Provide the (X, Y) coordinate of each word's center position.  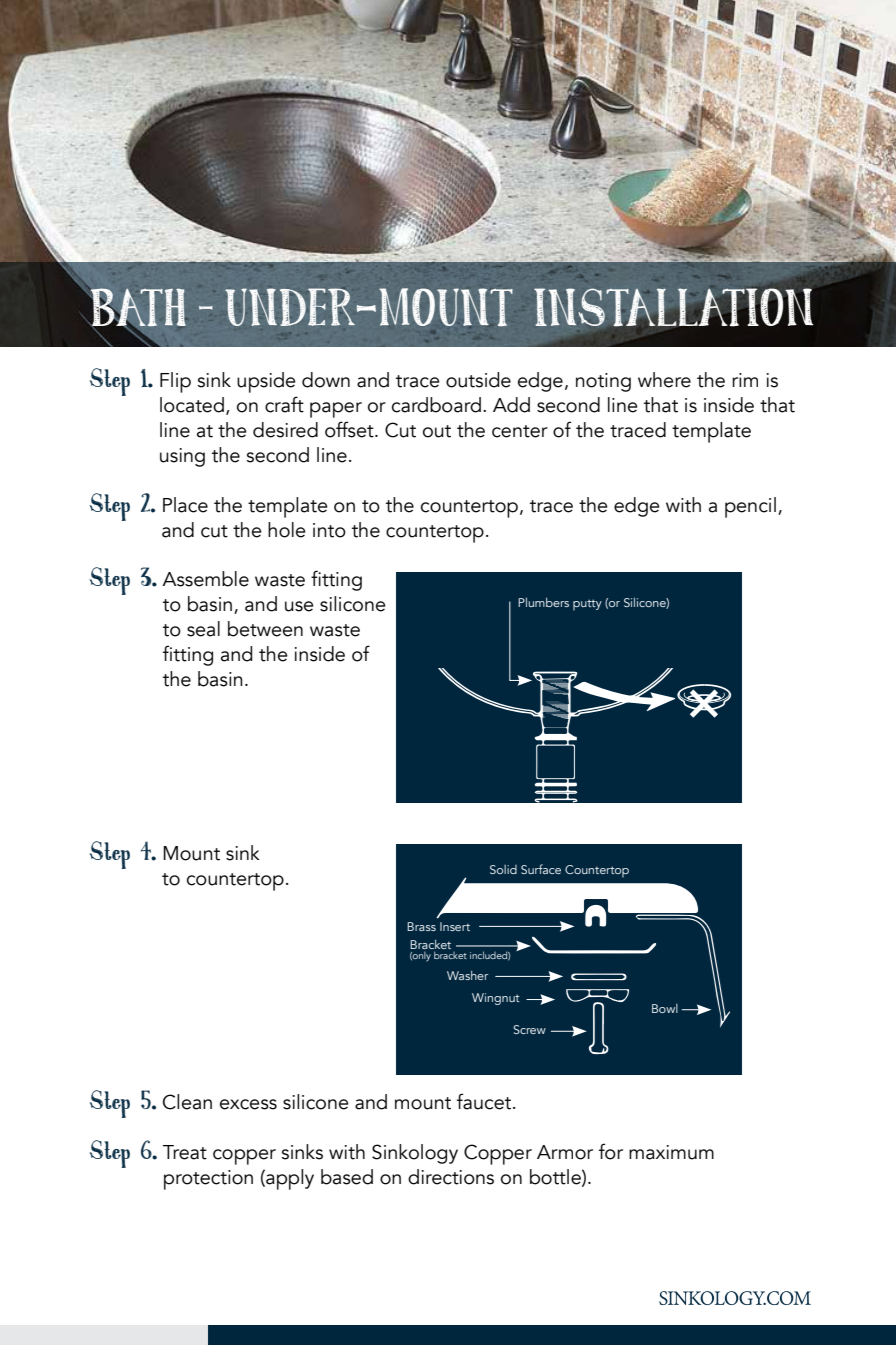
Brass (421, 926)
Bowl (665, 1008)
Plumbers (543, 602)
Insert (455, 926)
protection (208, 1180)
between (265, 629)
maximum (671, 1152)
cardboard (436, 405)
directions (451, 1177)
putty (587, 605)
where (664, 380)
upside (266, 382)
